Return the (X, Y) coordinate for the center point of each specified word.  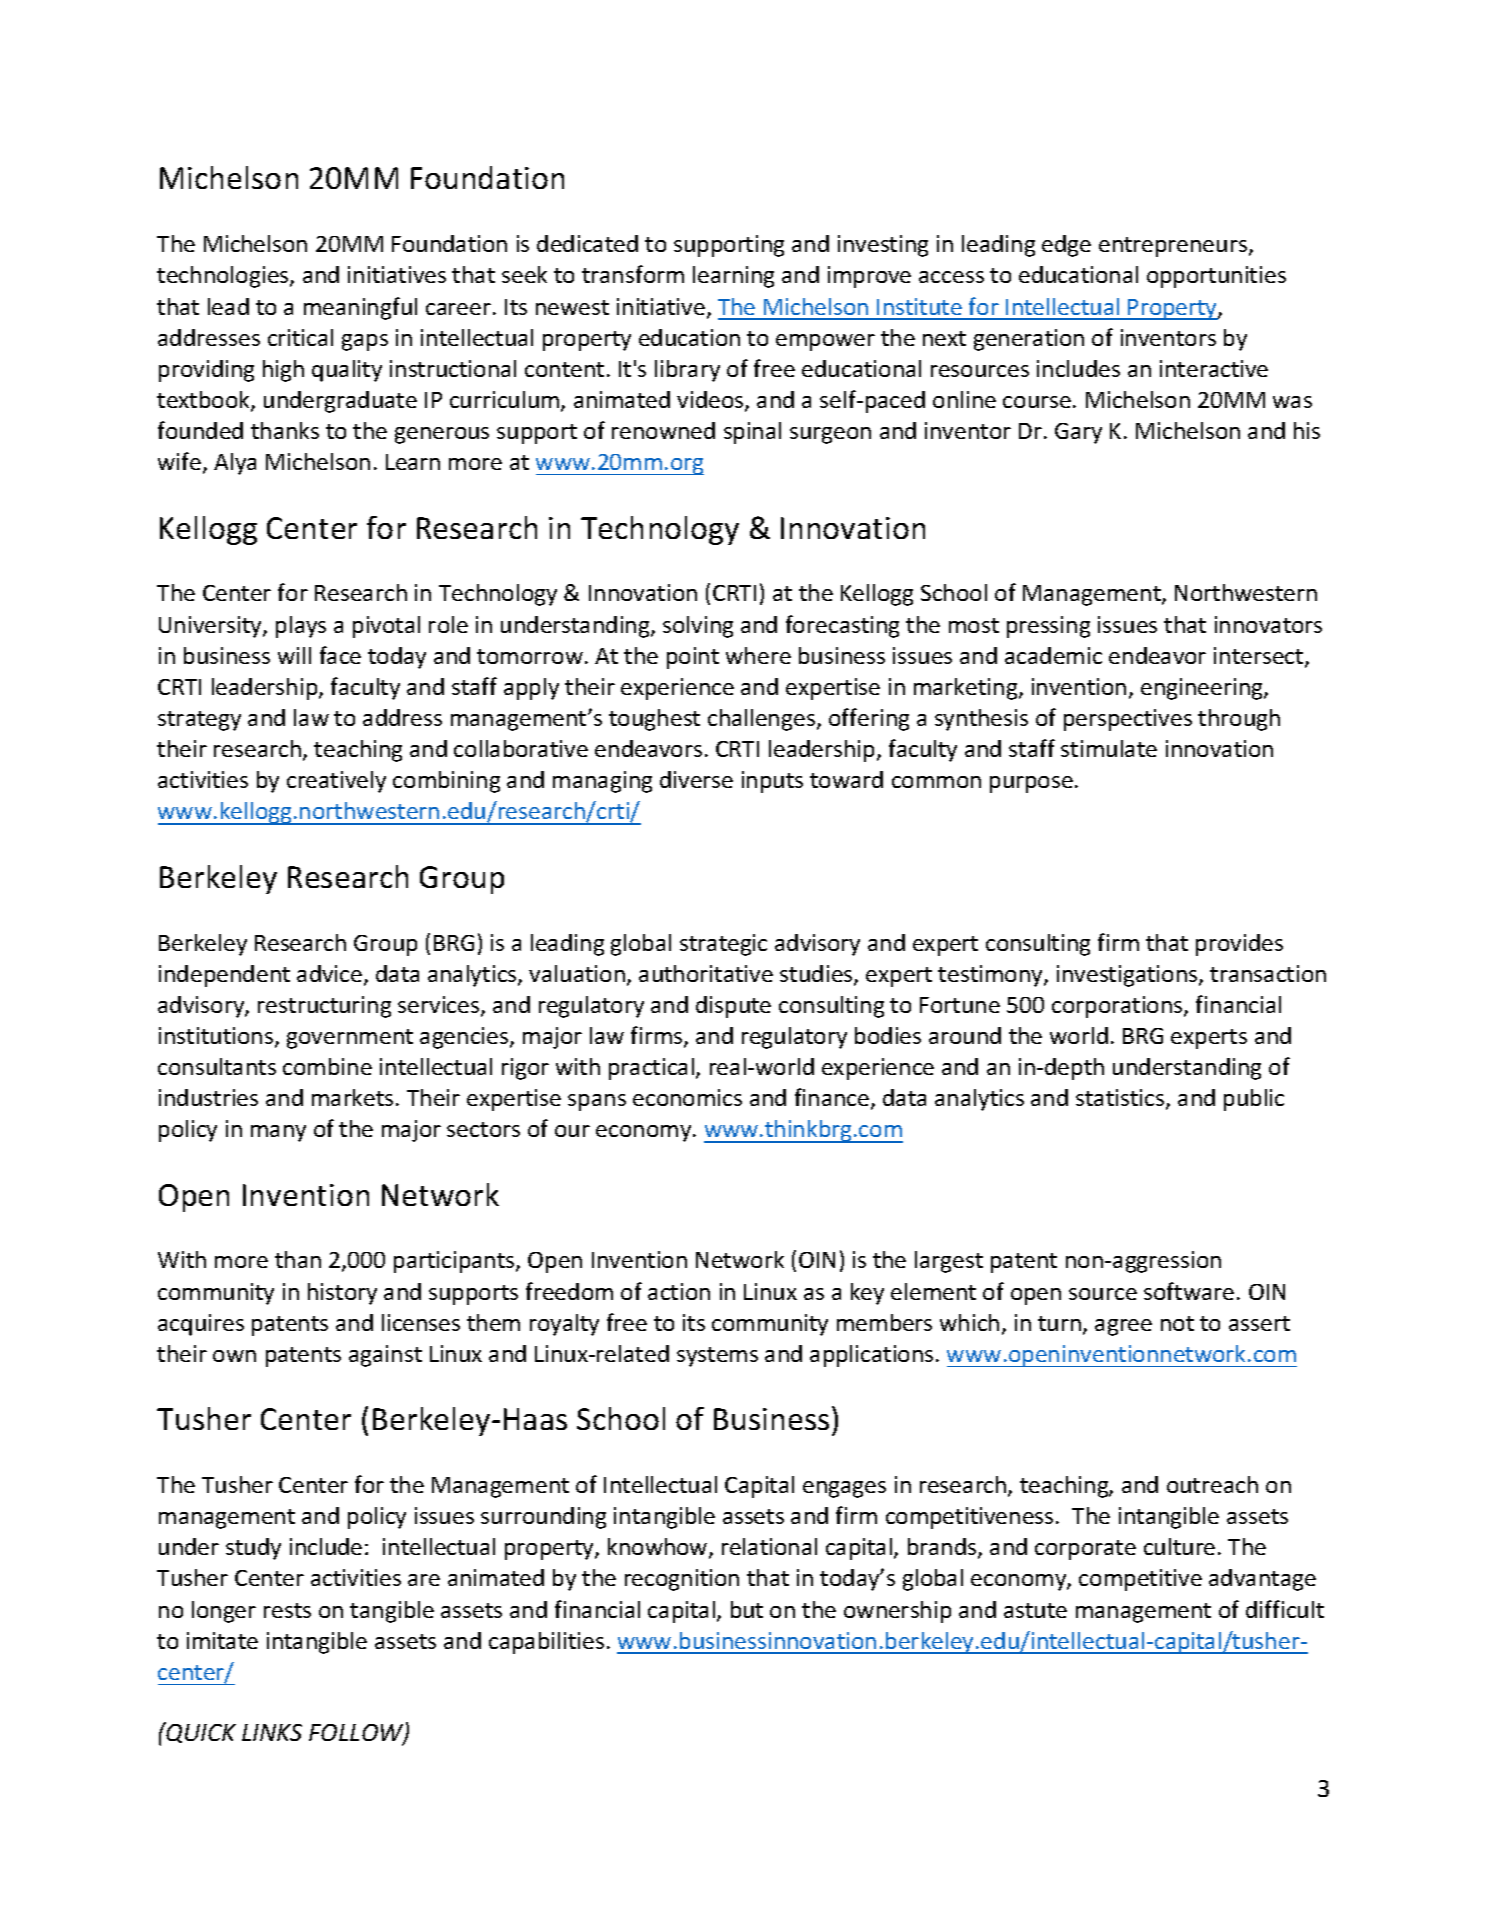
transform (633, 274)
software (1189, 1291)
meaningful (360, 308)
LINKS (272, 1732)
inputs (772, 782)
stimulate (1109, 748)
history (342, 1294)
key (867, 1294)
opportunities (1216, 277)
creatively (336, 782)
